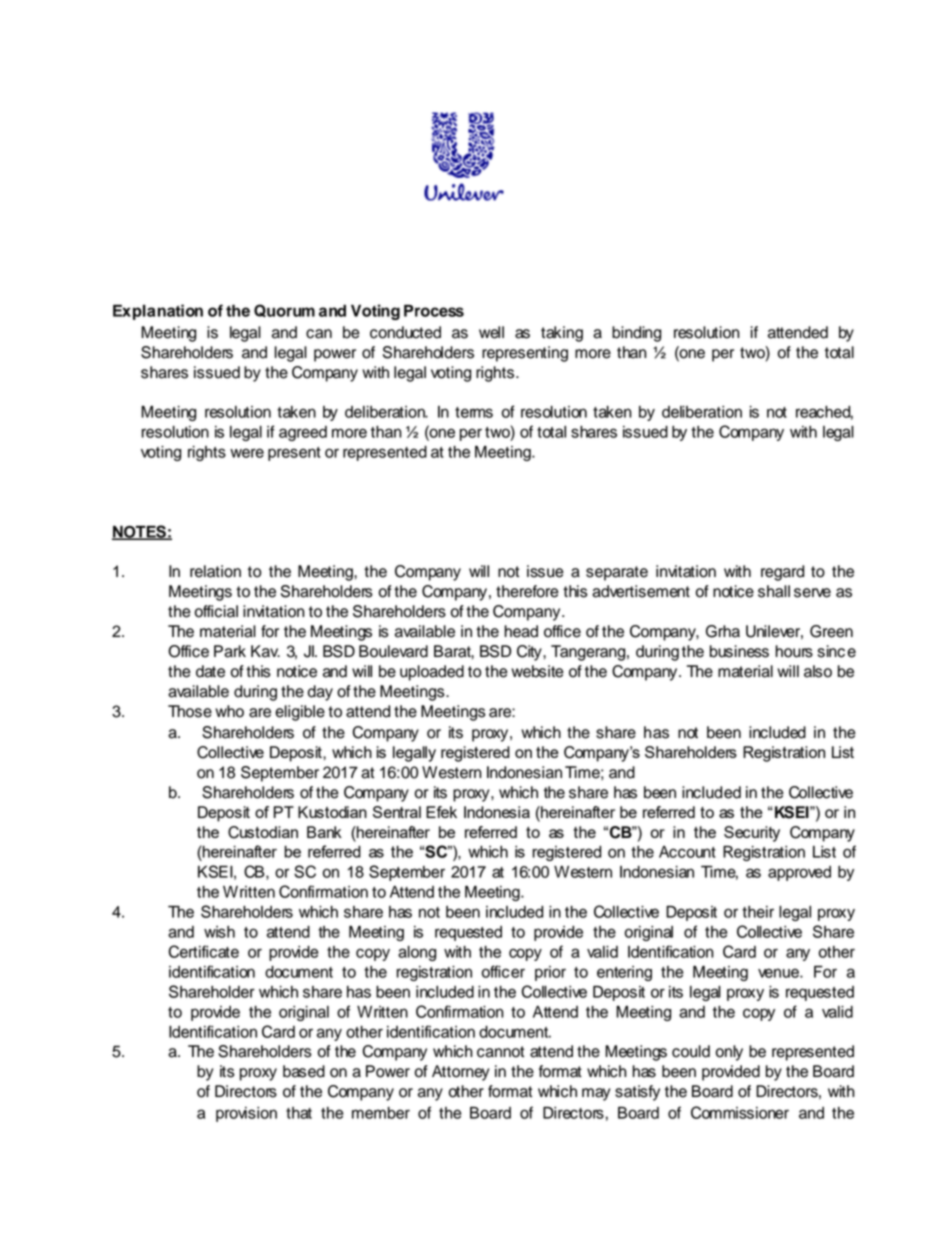 The height and width of the screenshot is (1233, 952). Describe the element at coordinates (491, 332) in the screenshot. I see `well` at that location.
